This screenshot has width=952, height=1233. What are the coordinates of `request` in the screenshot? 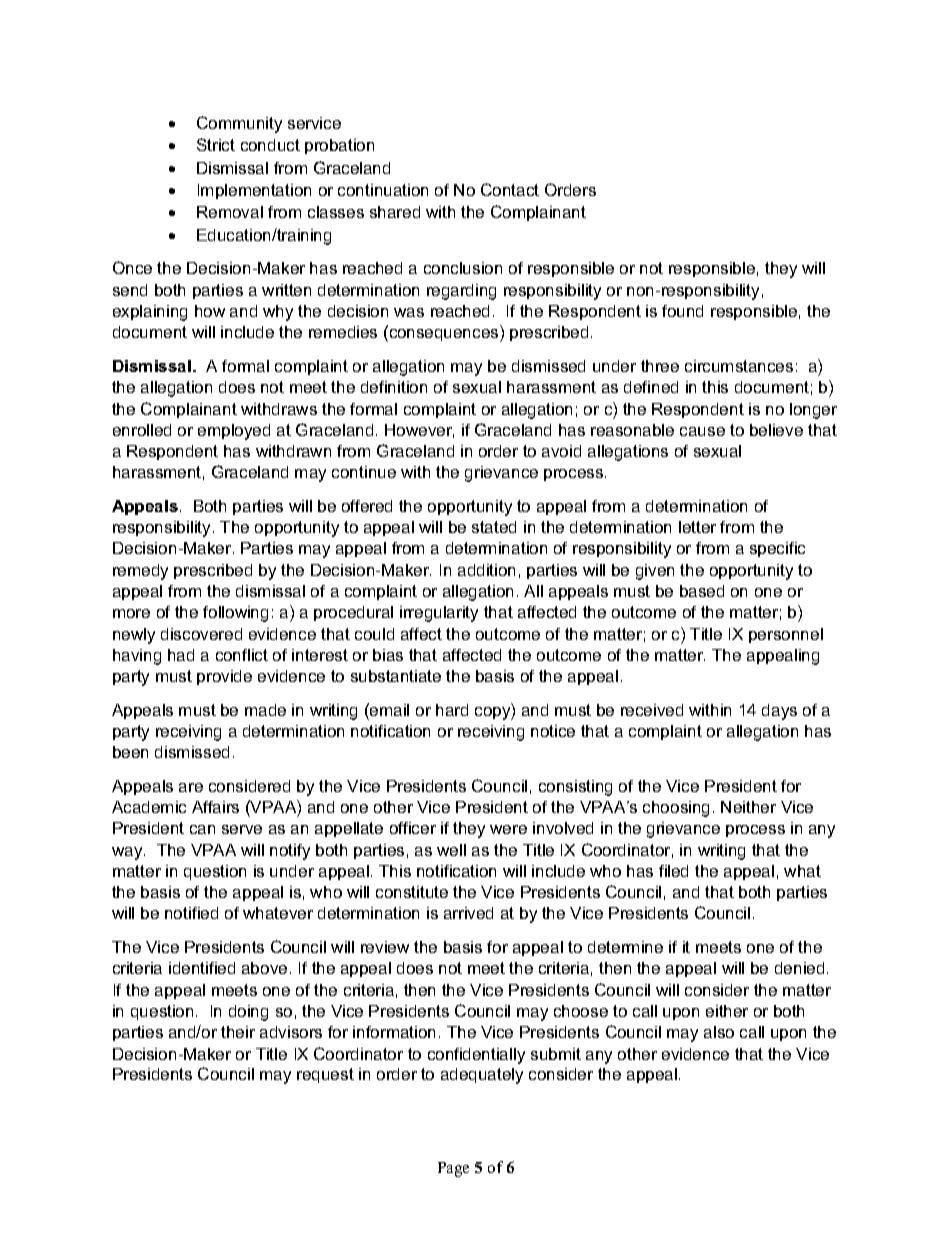 It's located at (325, 1075).
